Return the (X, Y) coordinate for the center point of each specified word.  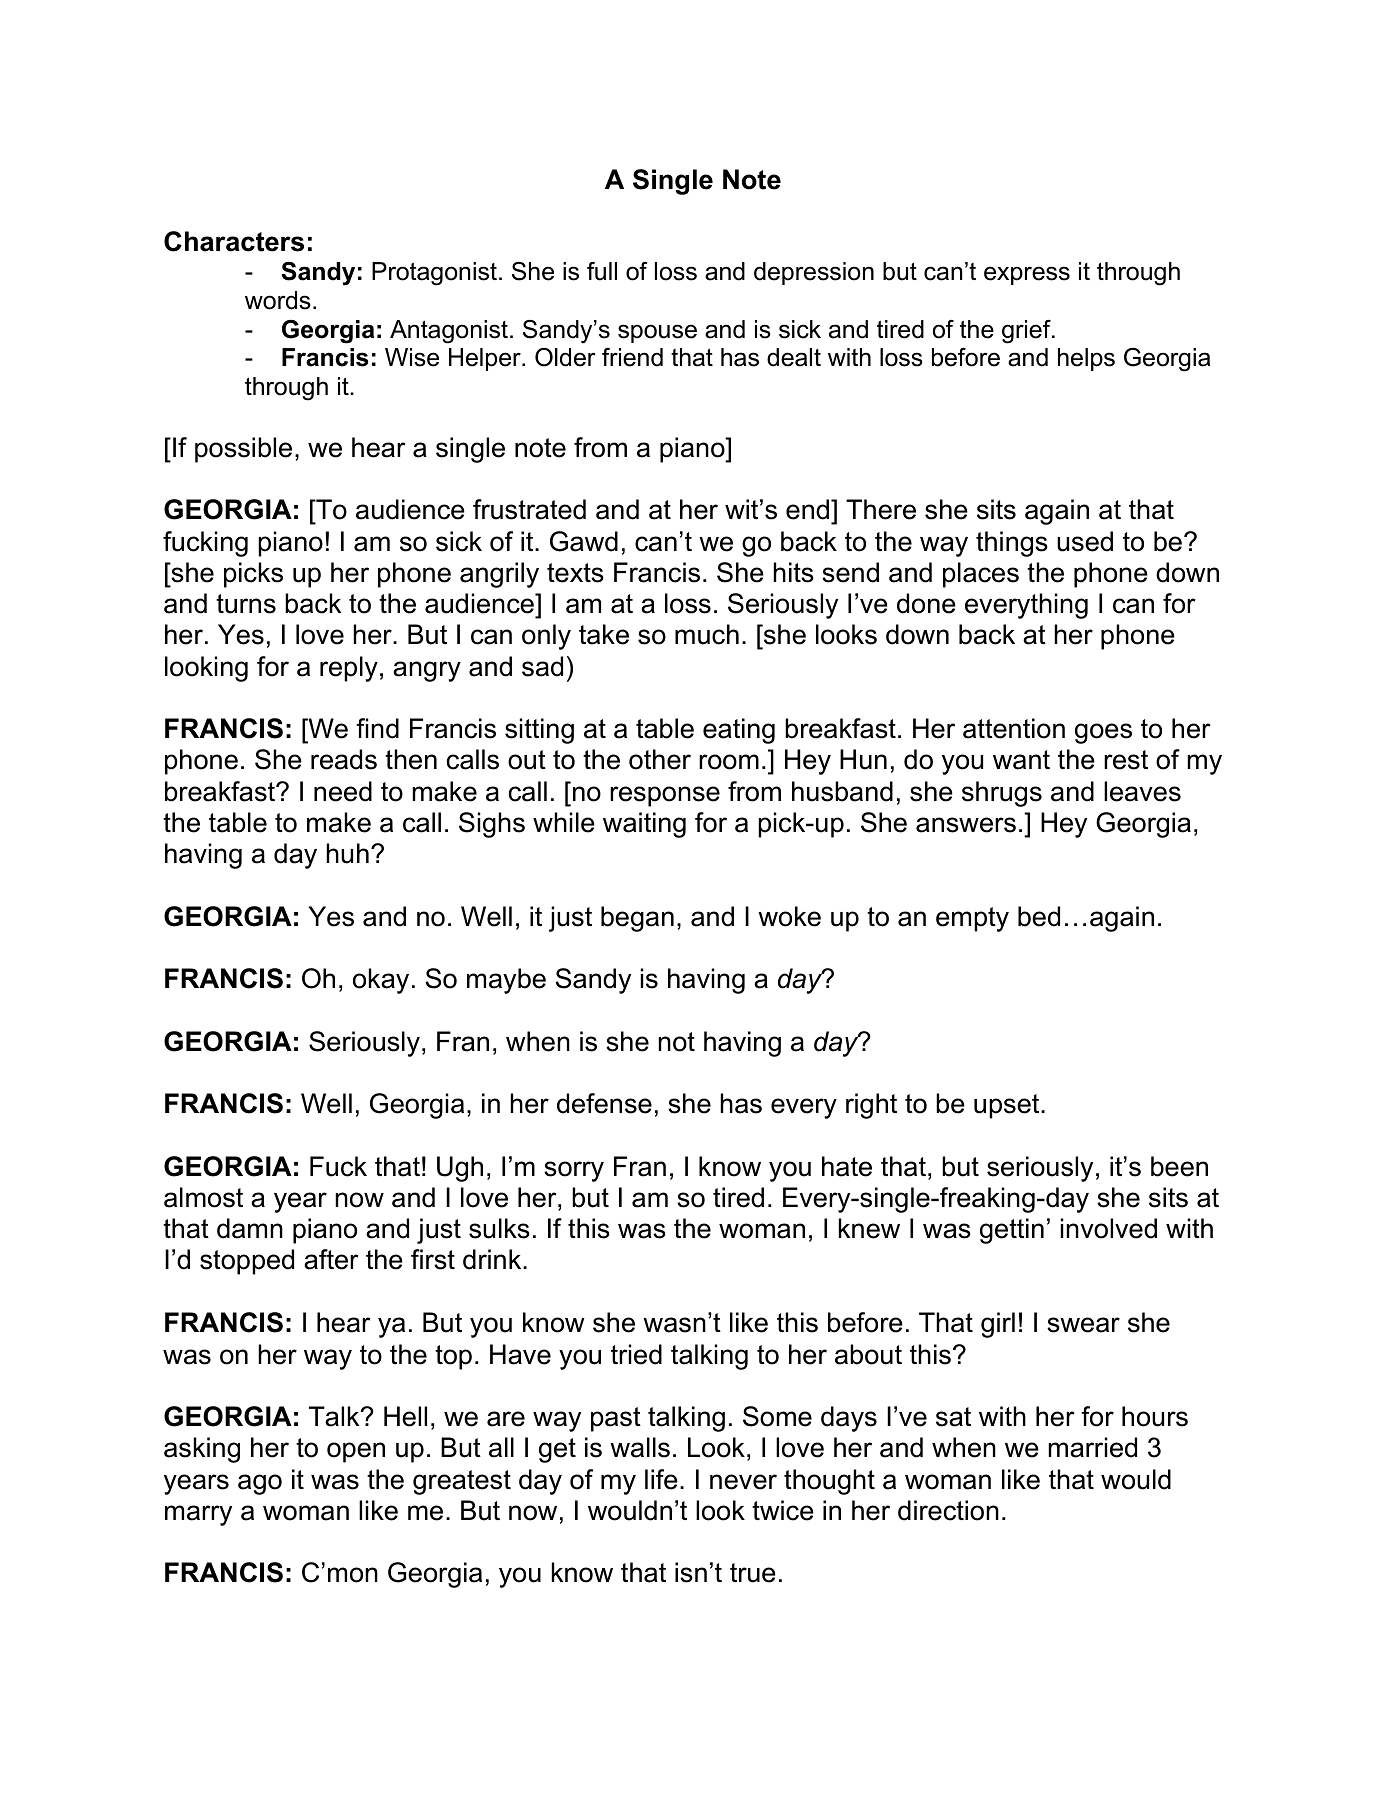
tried (636, 1354)
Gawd (584, 541)
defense (604, 1103)
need (343, 791)
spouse (657, 333)
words (278, 300)
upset (1008, 1106)
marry (198, 1515)
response (665, 796)
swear (1083, 1325)
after (331, 1259)
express (1027, 275)
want (1021, 760)
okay (381, 981)
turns (246, 604)
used (1085, 541)
